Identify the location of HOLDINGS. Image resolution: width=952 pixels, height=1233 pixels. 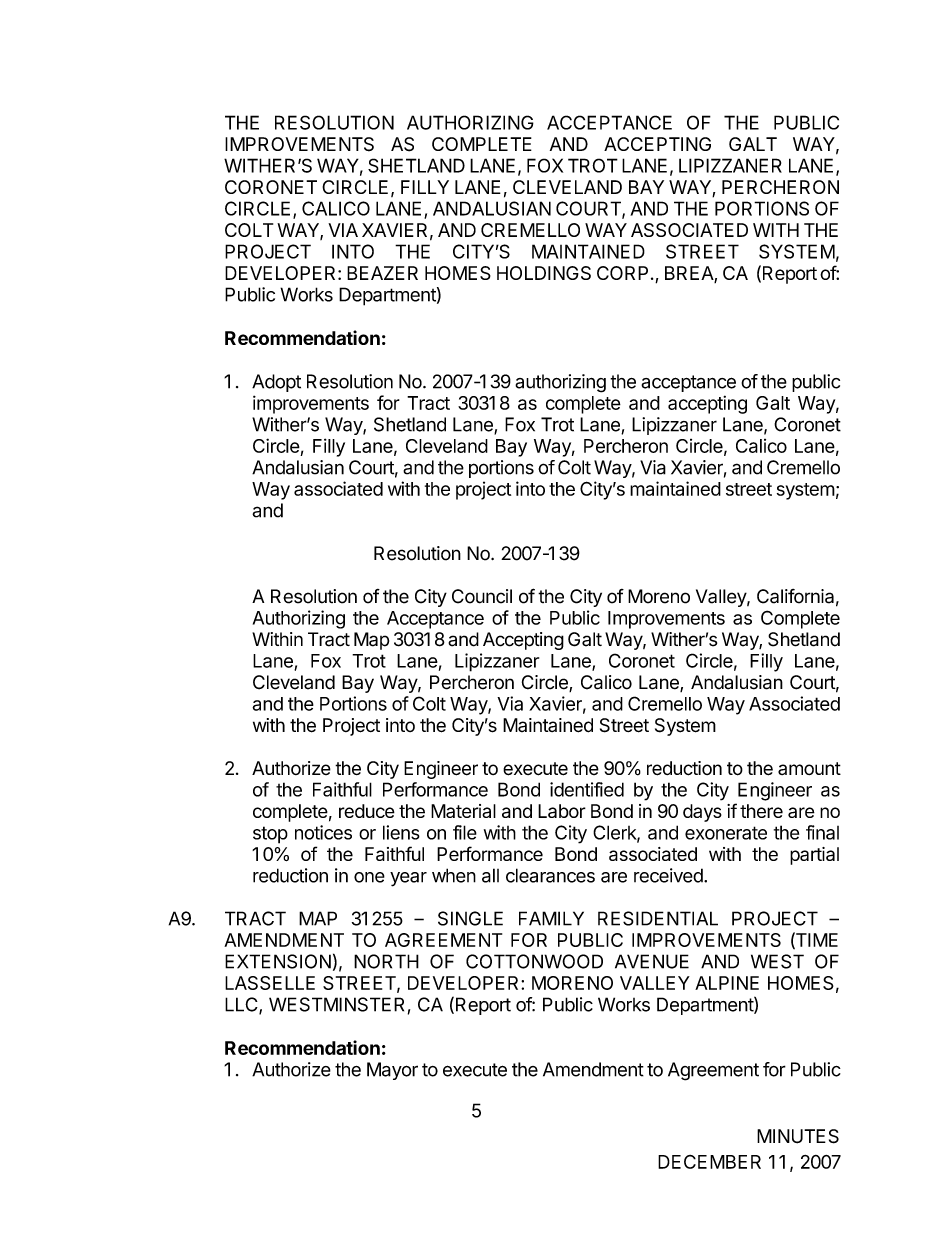
(544, 273).
